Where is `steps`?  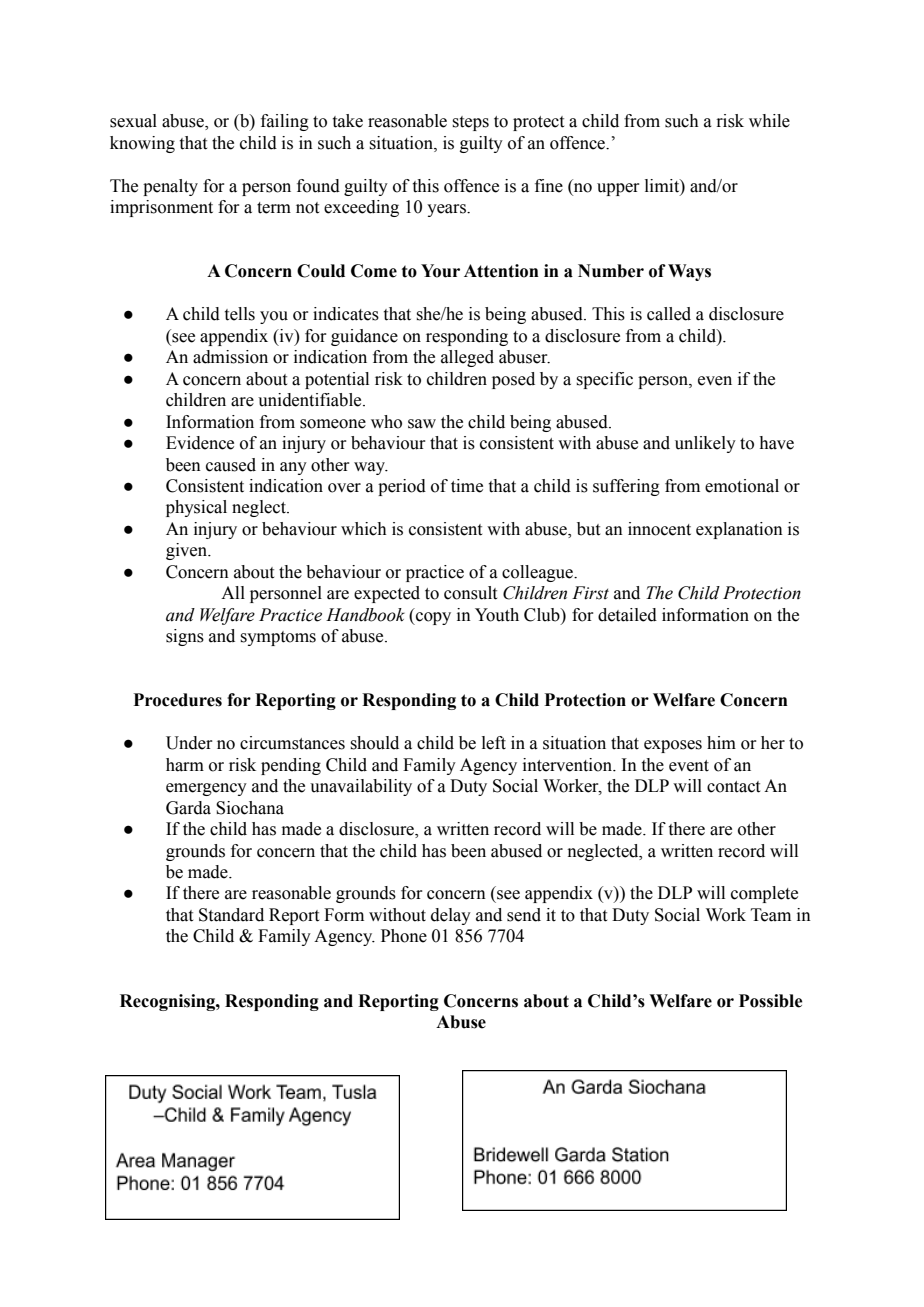 steps is located at coordinates (471, 123).
